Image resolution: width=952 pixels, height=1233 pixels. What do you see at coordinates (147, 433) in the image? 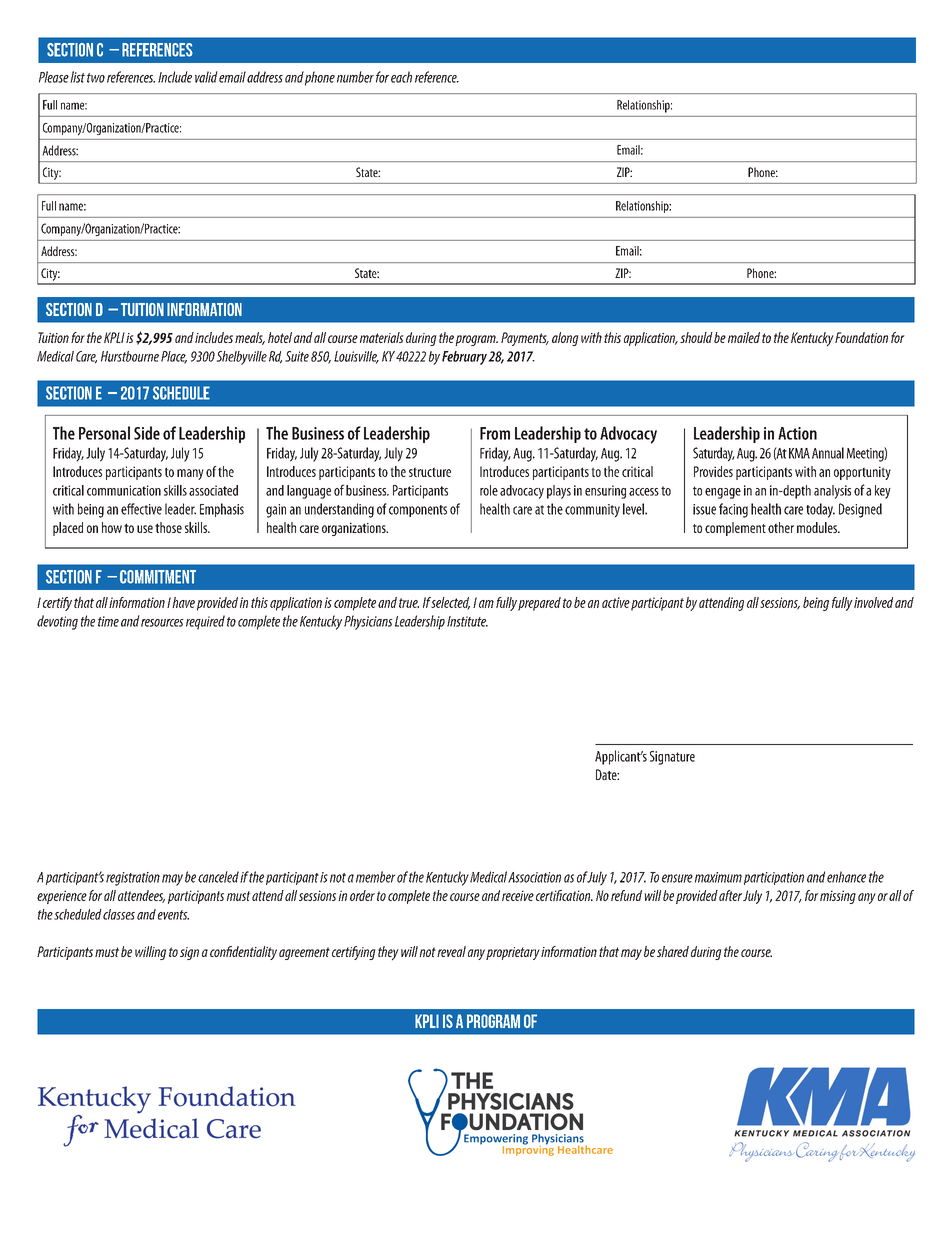
I see `Side` at bounding box center [147, 433].
